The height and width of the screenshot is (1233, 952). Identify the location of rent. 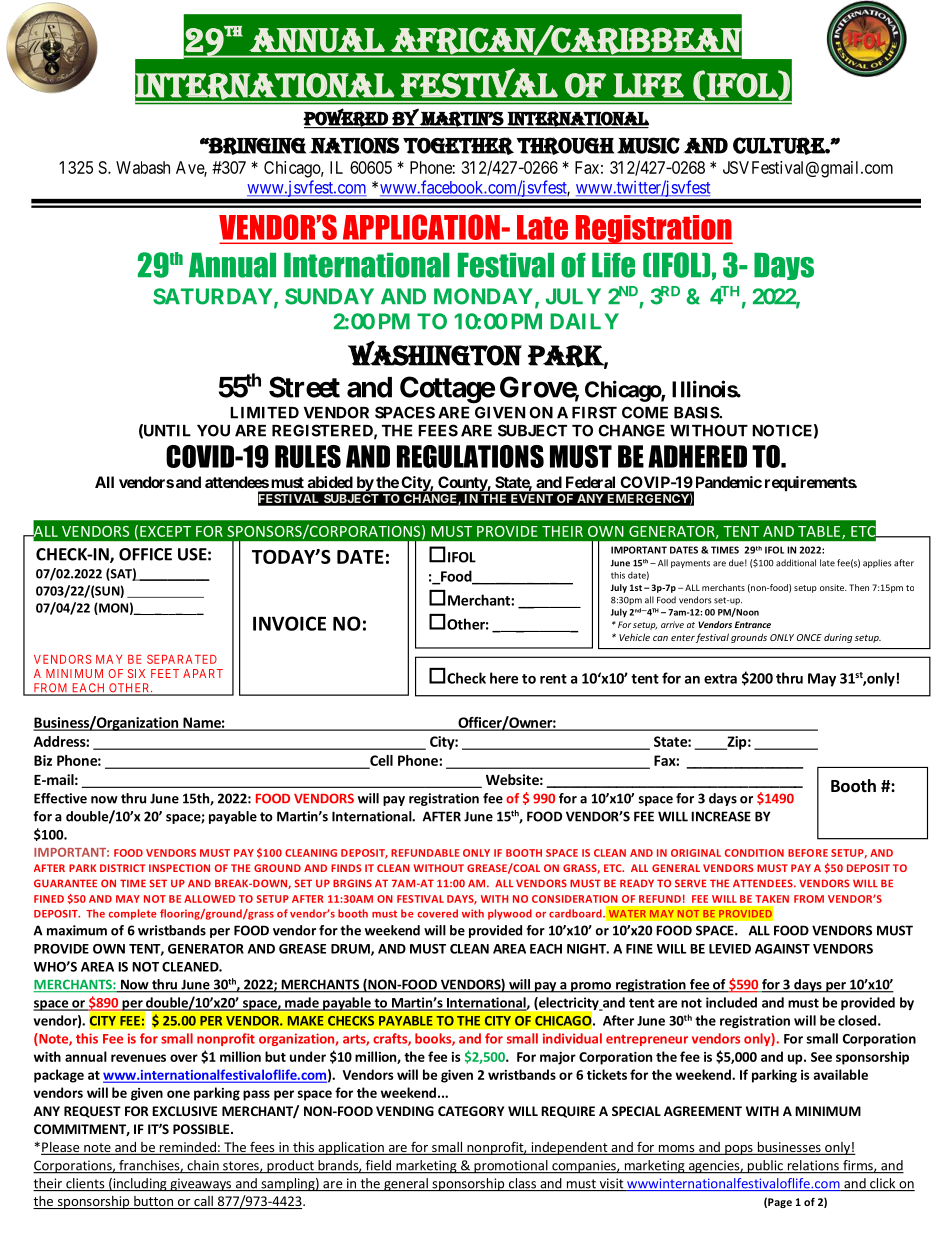
(553, 679).
